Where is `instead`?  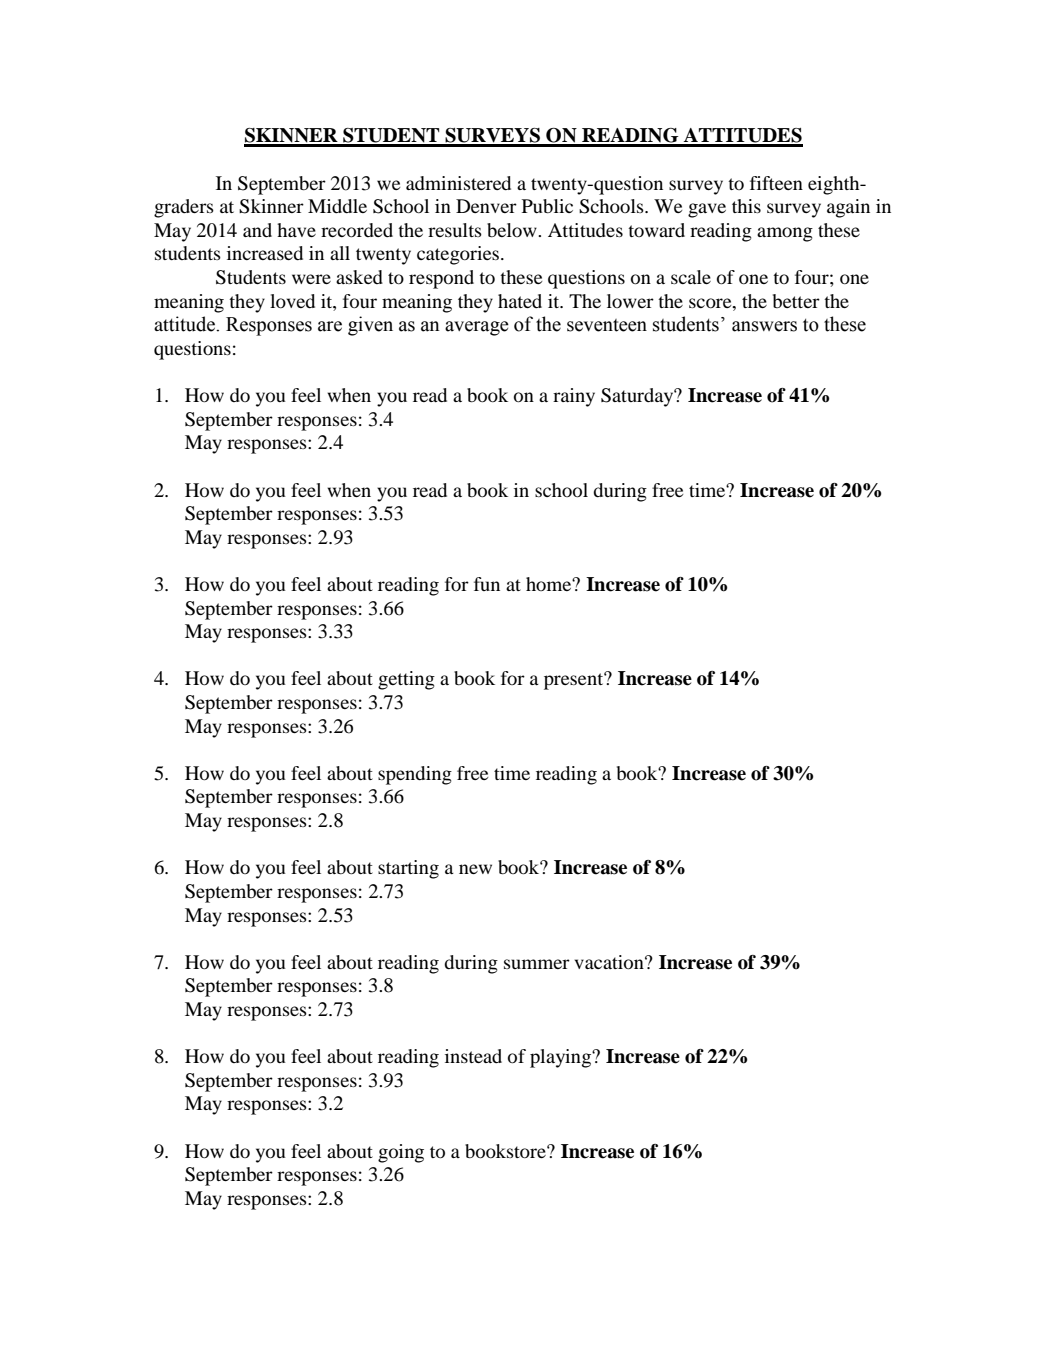 instead is located at coordinates (473, 1056).
